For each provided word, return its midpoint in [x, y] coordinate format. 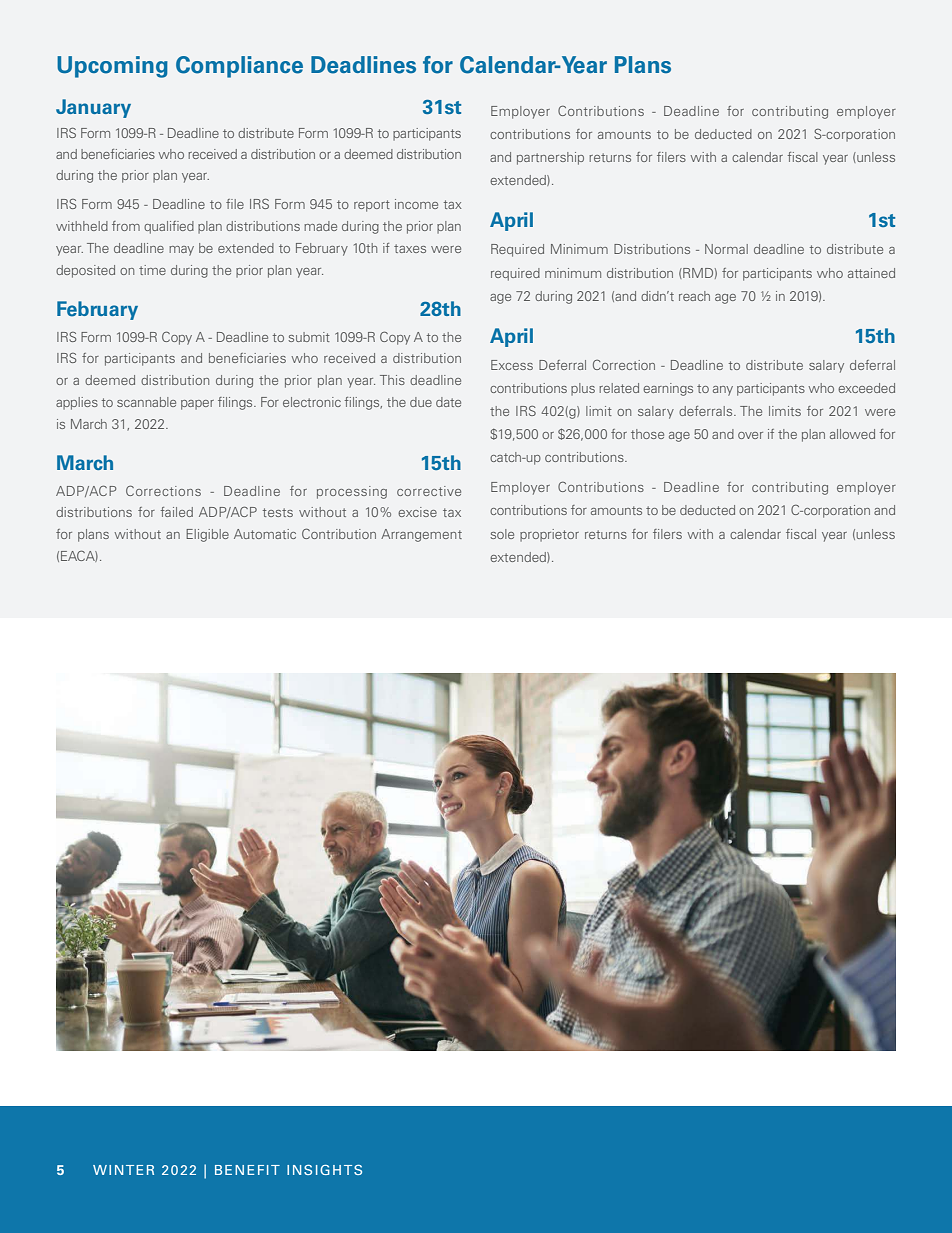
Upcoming [112, 67]
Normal [726, 249]
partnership [550, 158]
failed [176, 512]
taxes [410, 248]
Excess [512, 365]
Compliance [239, 67]
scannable [146, 402]
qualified [169, 227]
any [723, 391]
